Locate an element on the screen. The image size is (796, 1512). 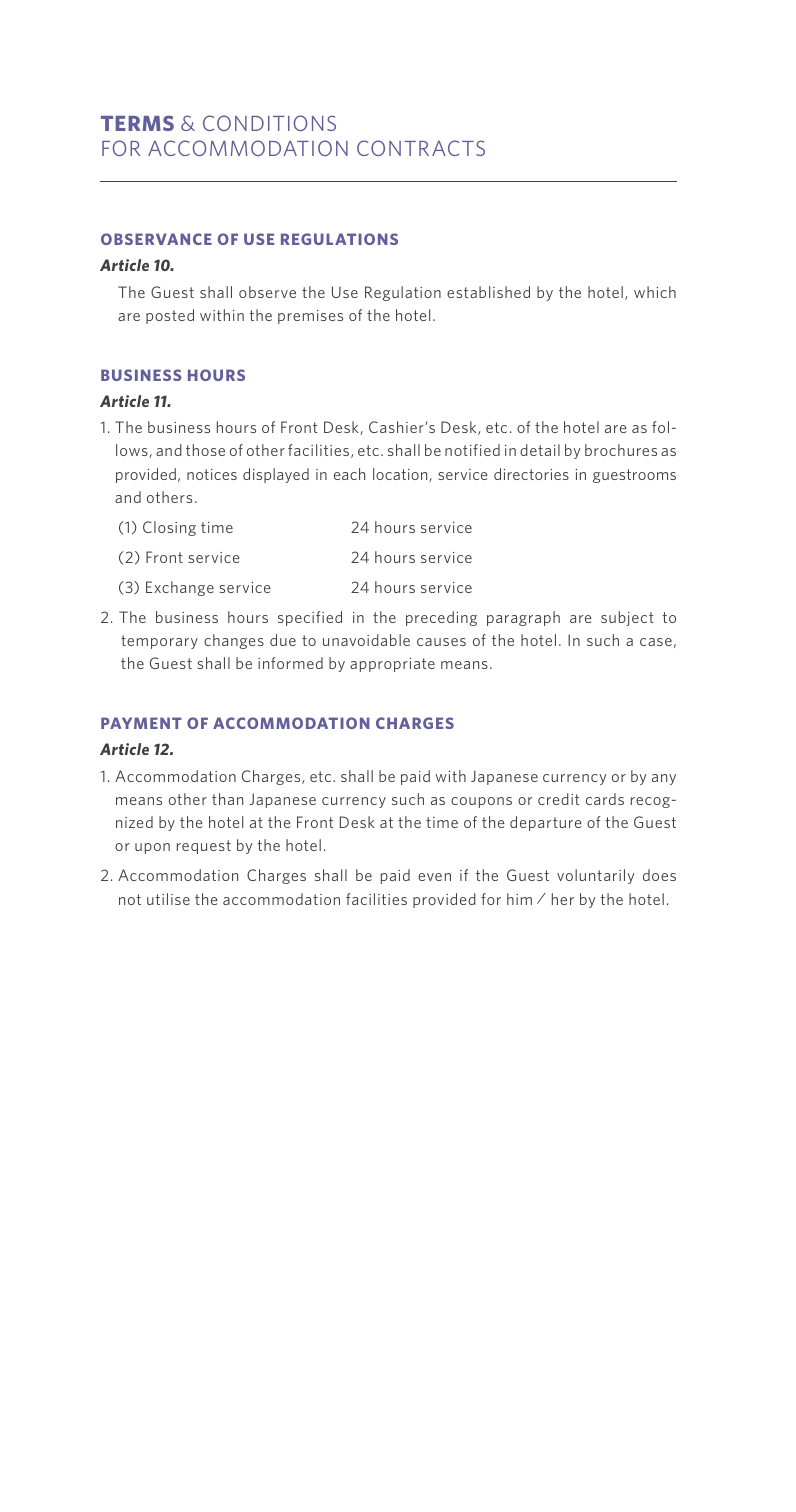
which is located at coordinates (655, 292).
